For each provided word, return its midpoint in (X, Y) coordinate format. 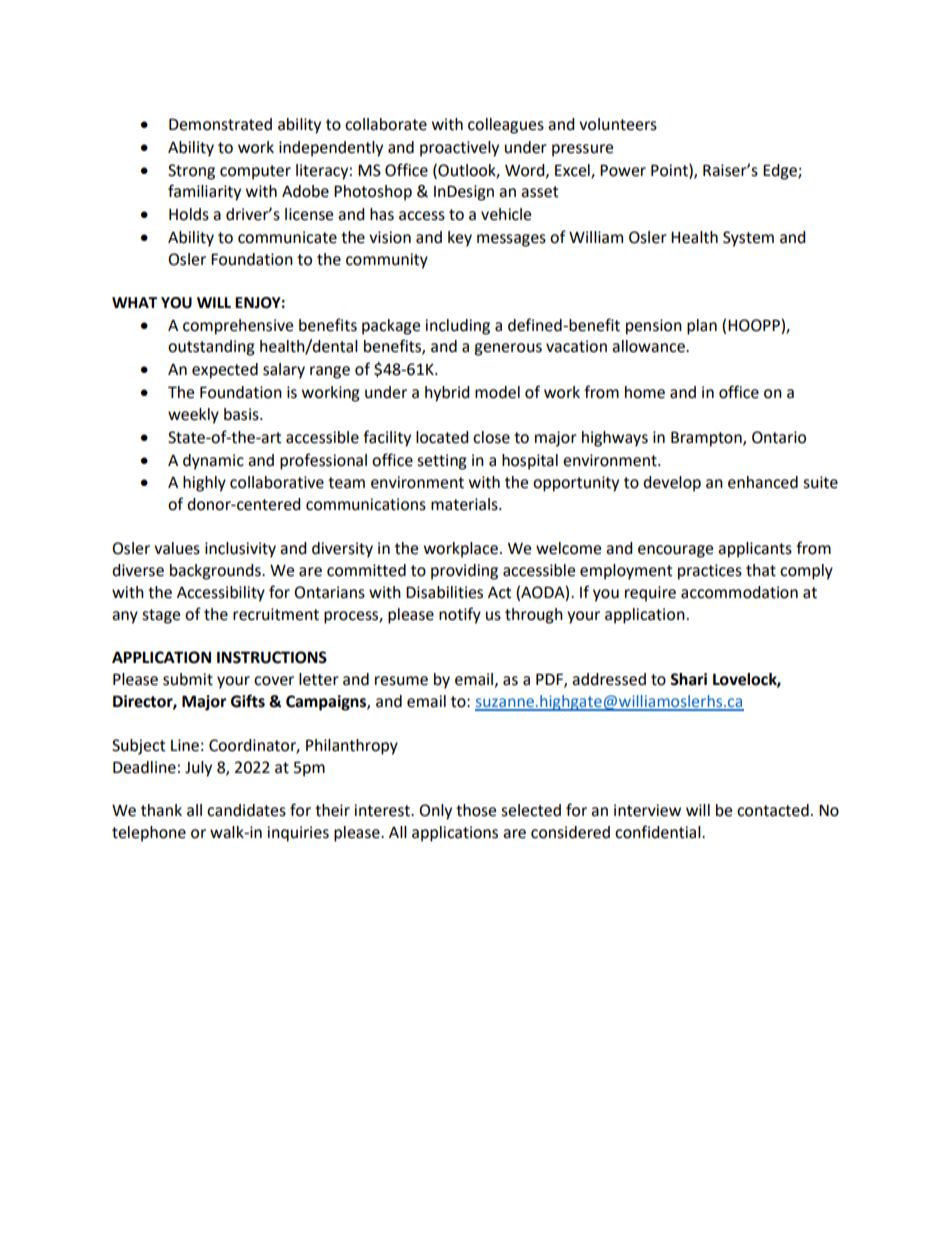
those (476, 810)
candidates (246, 810)
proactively (459, 149)
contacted (773, 810)
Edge (781, 172)
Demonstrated (220, 124)
